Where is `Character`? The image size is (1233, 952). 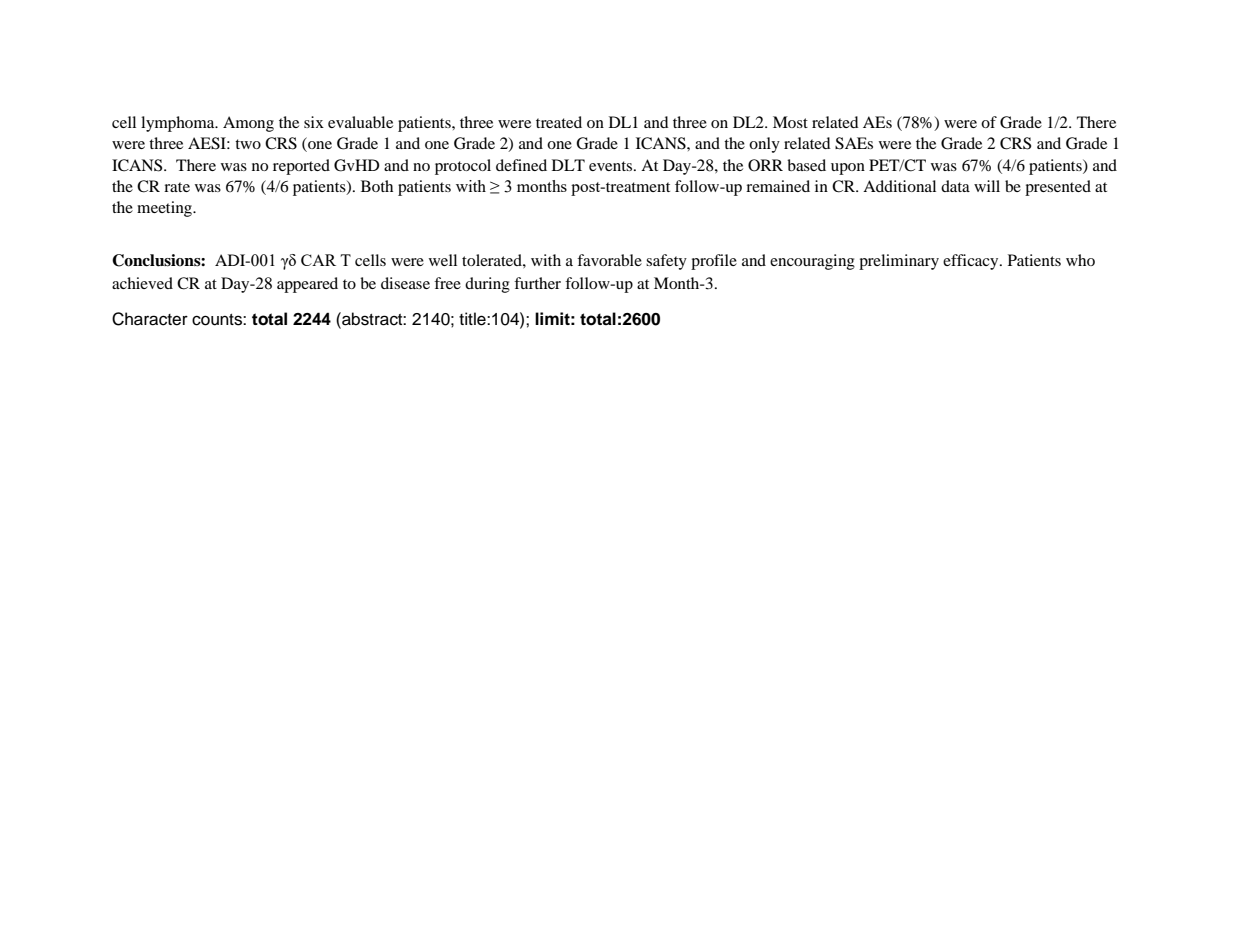 Character is located at coordinates (150, 319).
